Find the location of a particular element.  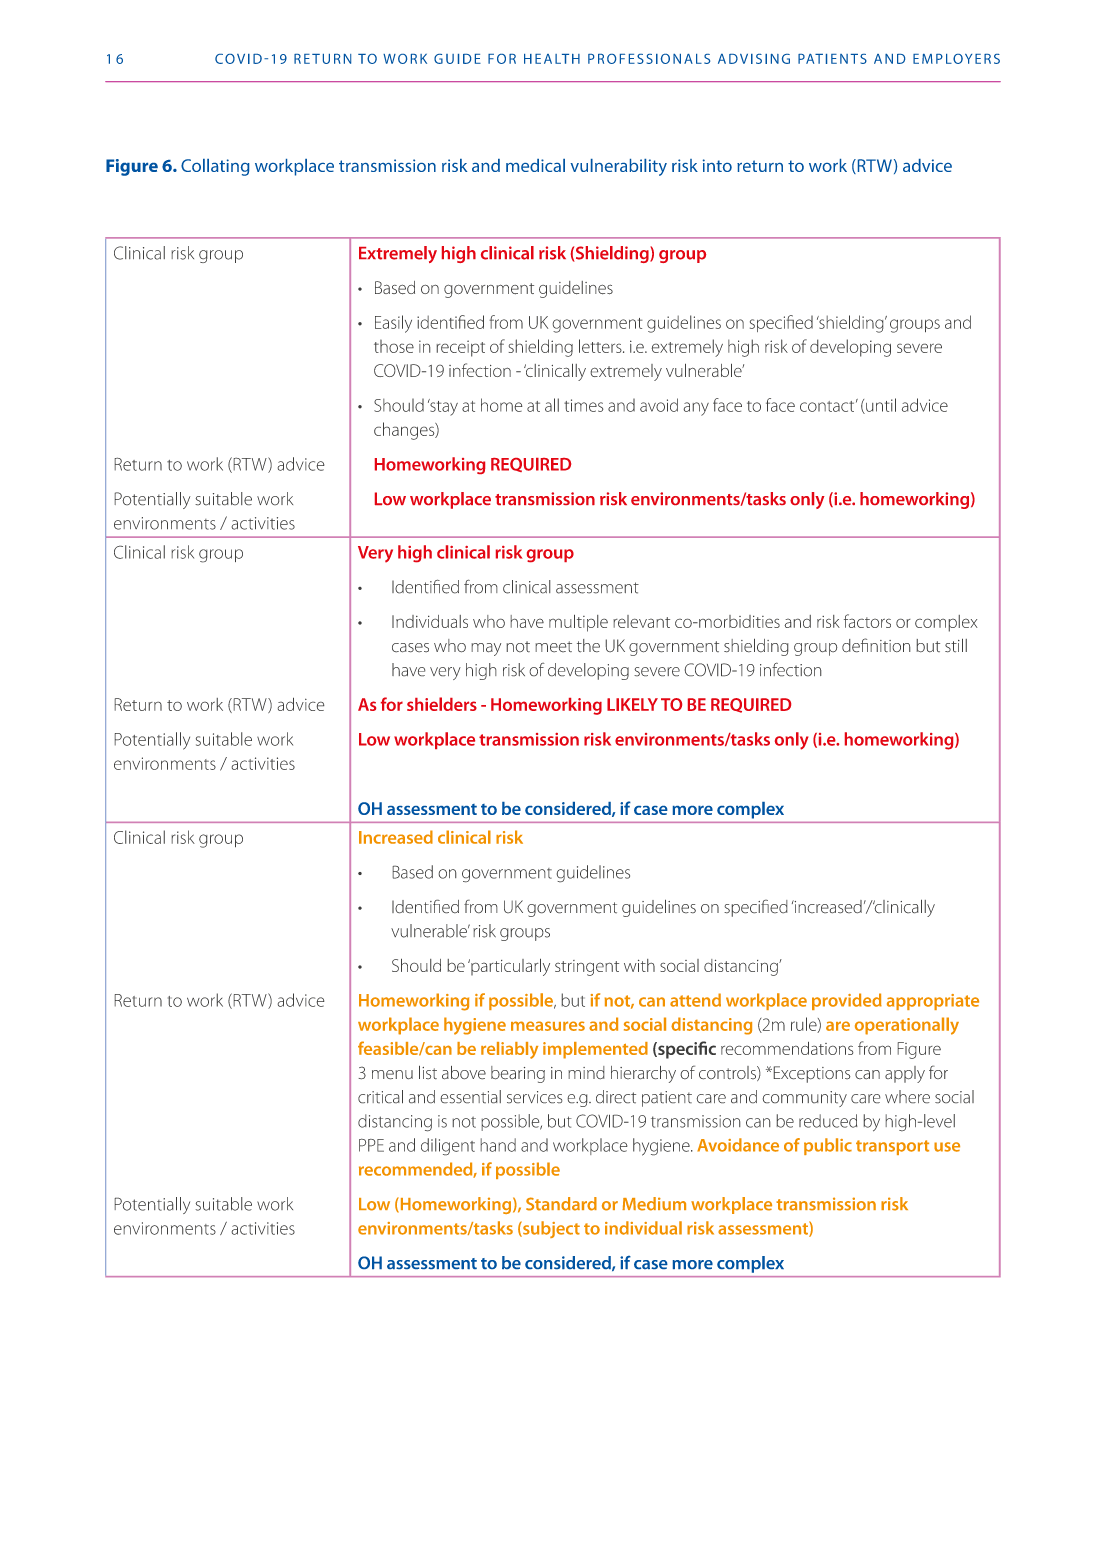

PPE is located at coordinates (371, 1145).
